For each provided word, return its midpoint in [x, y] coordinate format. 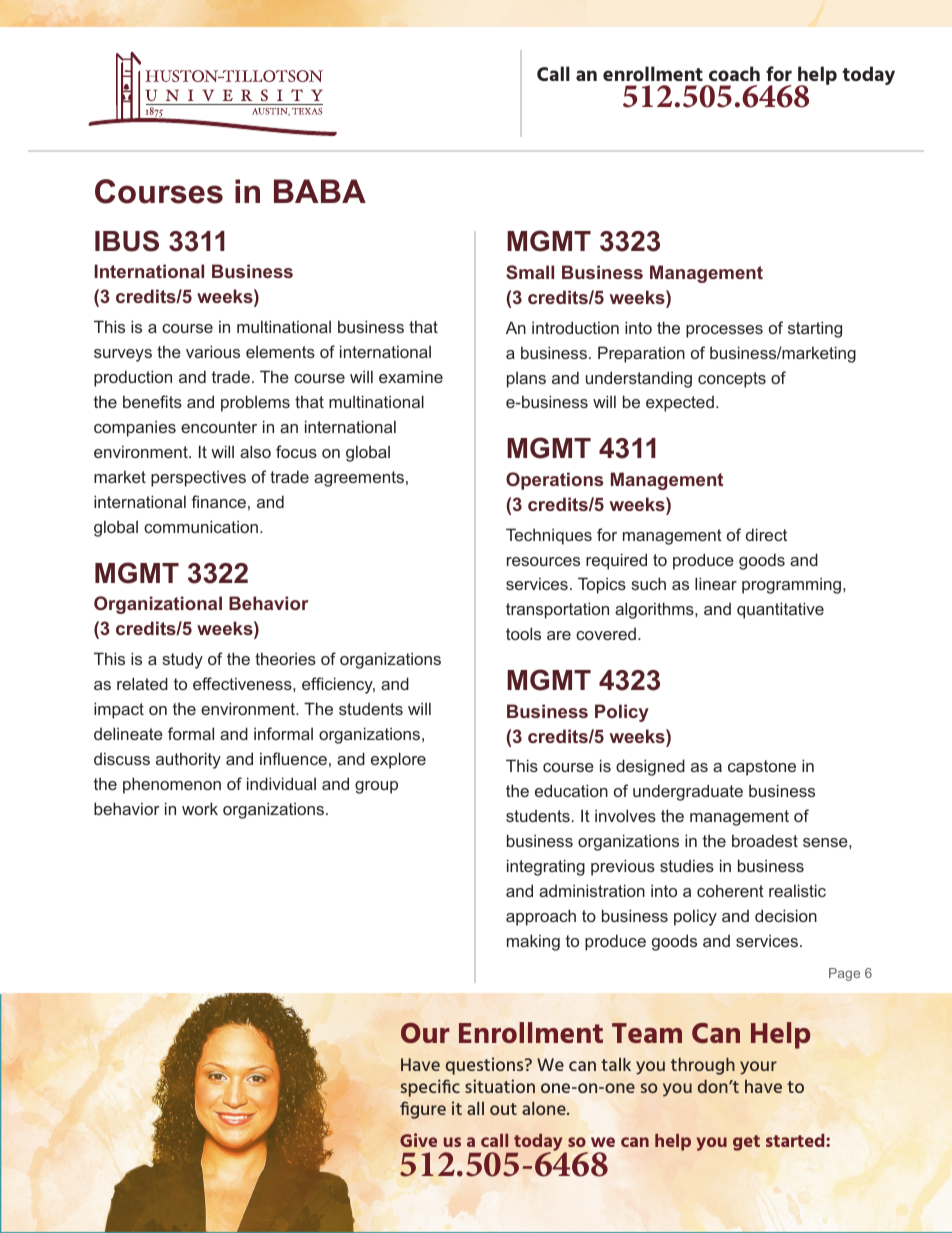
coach [734, 73]
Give [418, 1140]
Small [530, 272]
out [503, 1109]
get [746, 1143]
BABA [320, 191]
